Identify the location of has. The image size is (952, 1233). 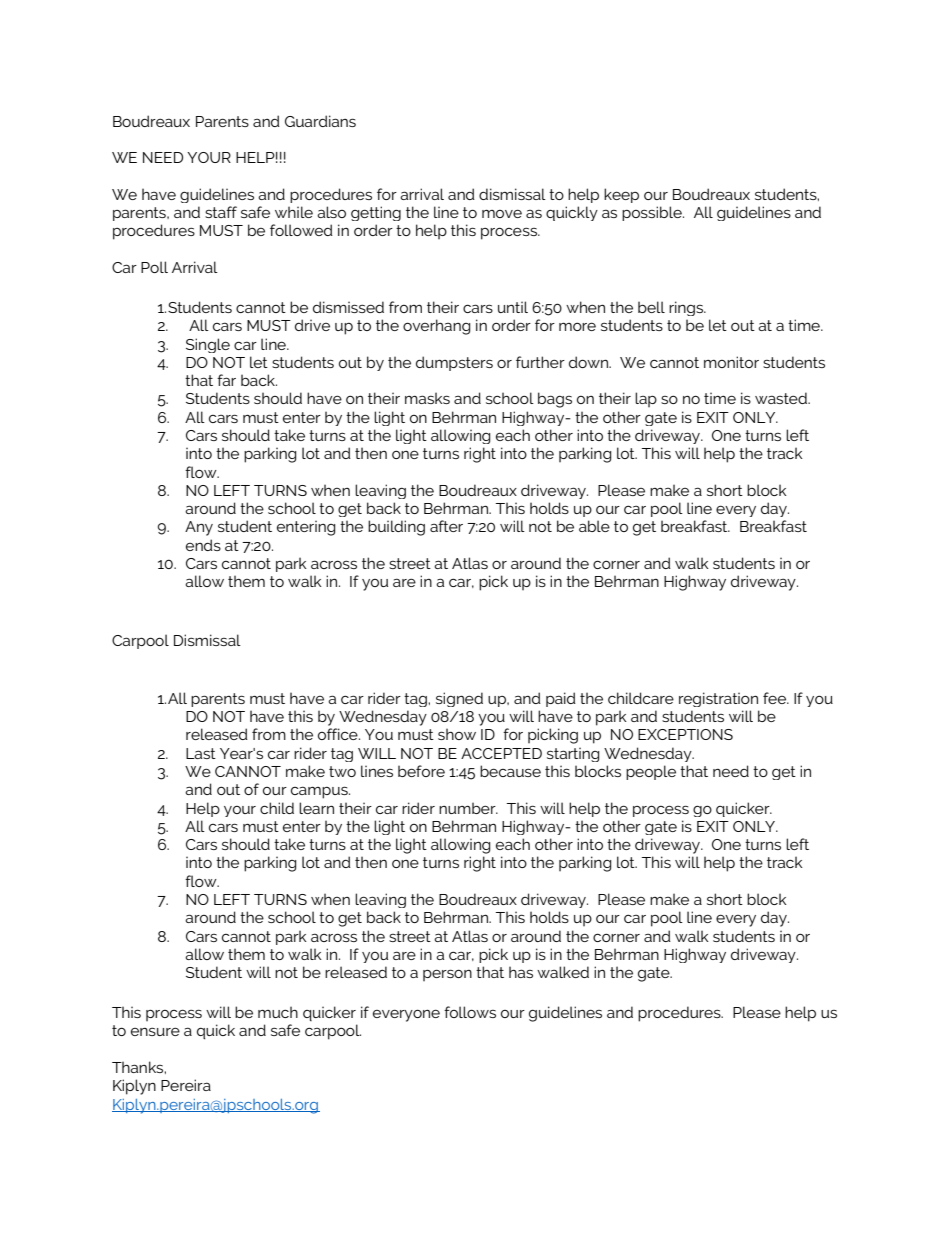
(521, 972).
